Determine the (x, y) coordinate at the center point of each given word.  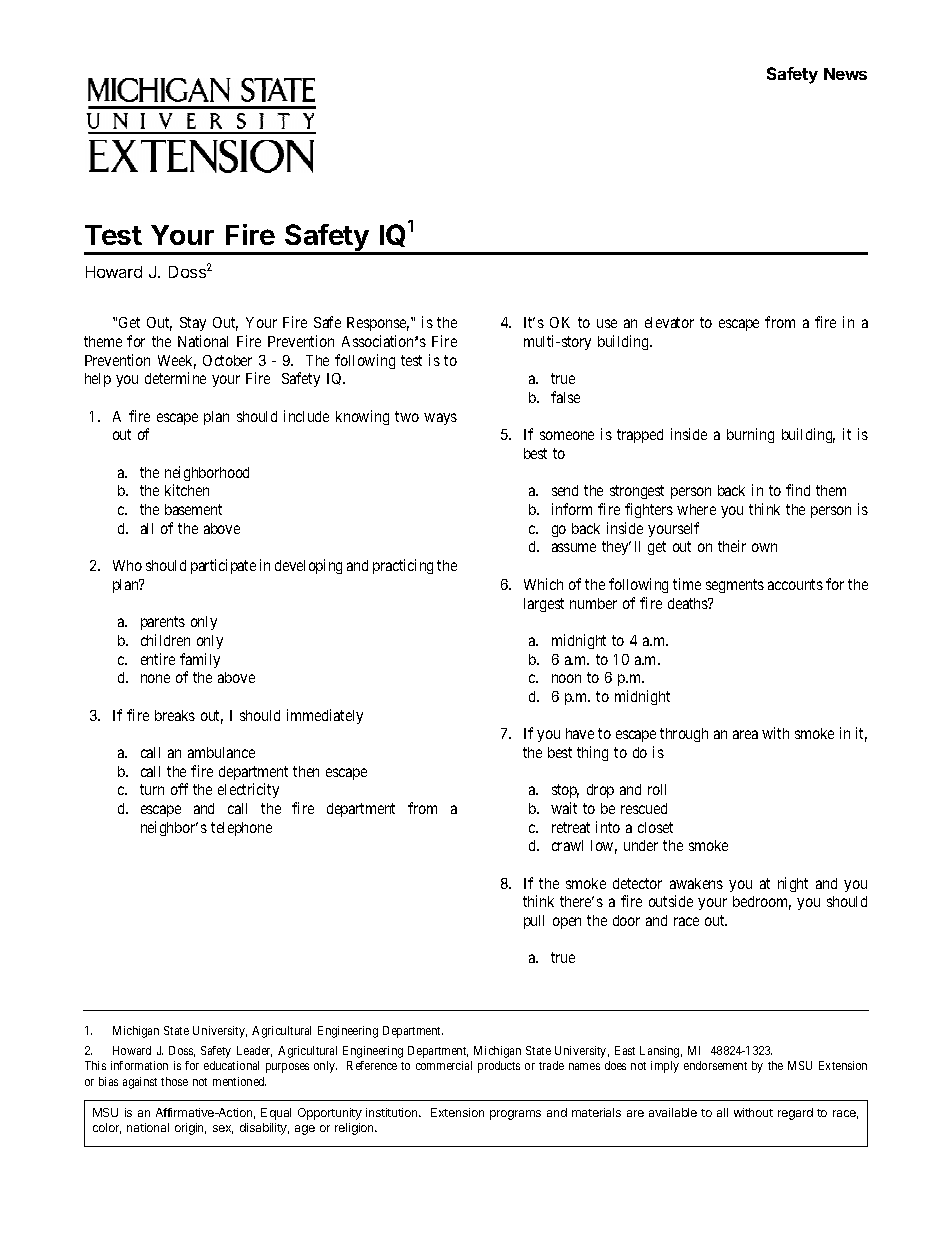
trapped (640, 436)
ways (440, 419)
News (845, 74)
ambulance (221, 752)
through (684, 735)
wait (564, 808)
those (174, 1081)
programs (515, 1115)
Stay (193, 324)
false (565, 397)
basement (193, 509)
